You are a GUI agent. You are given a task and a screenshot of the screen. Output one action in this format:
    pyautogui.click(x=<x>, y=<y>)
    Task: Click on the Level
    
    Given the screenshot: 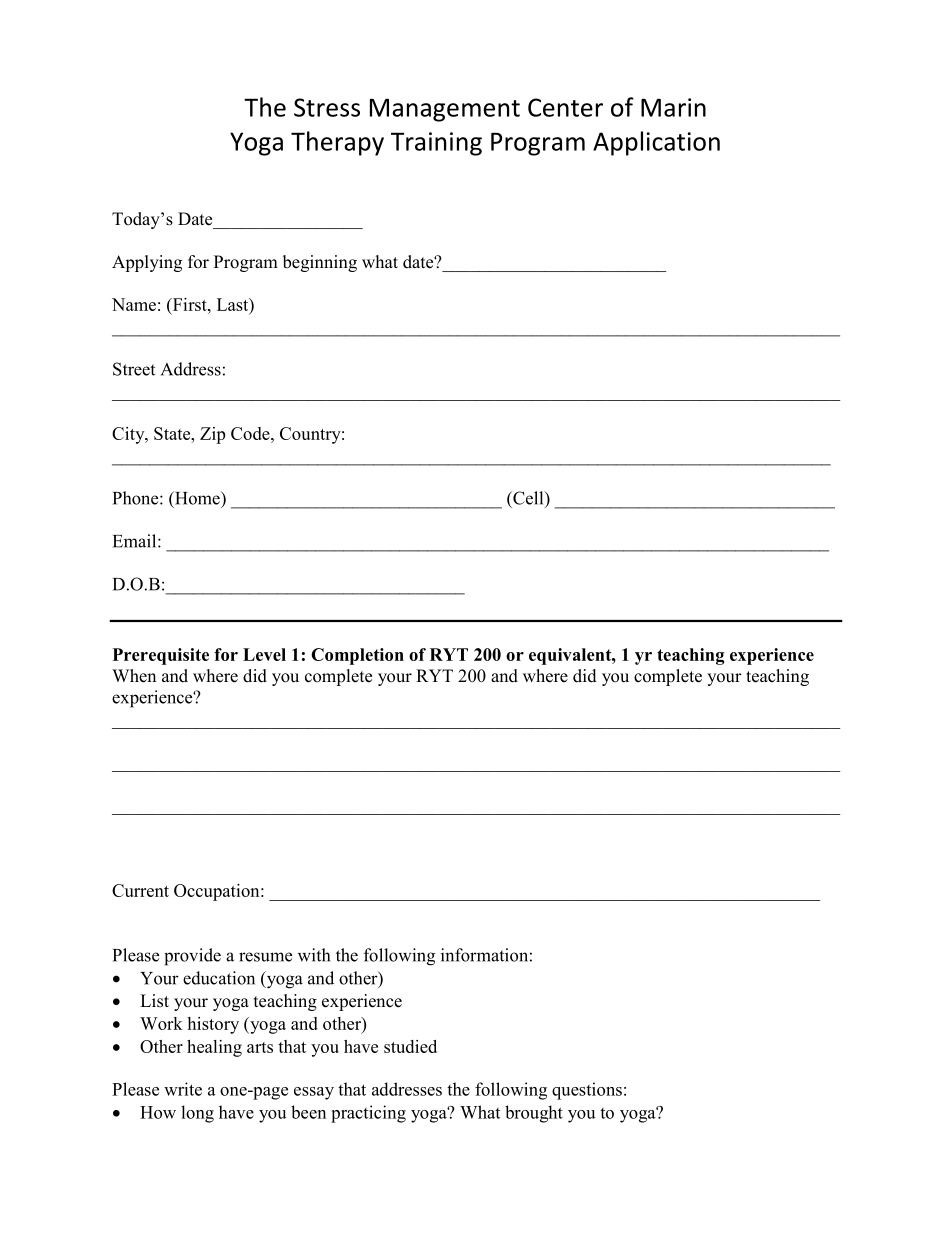 What is the action you would take?
    pyautogui.click(x=264, y=654)
